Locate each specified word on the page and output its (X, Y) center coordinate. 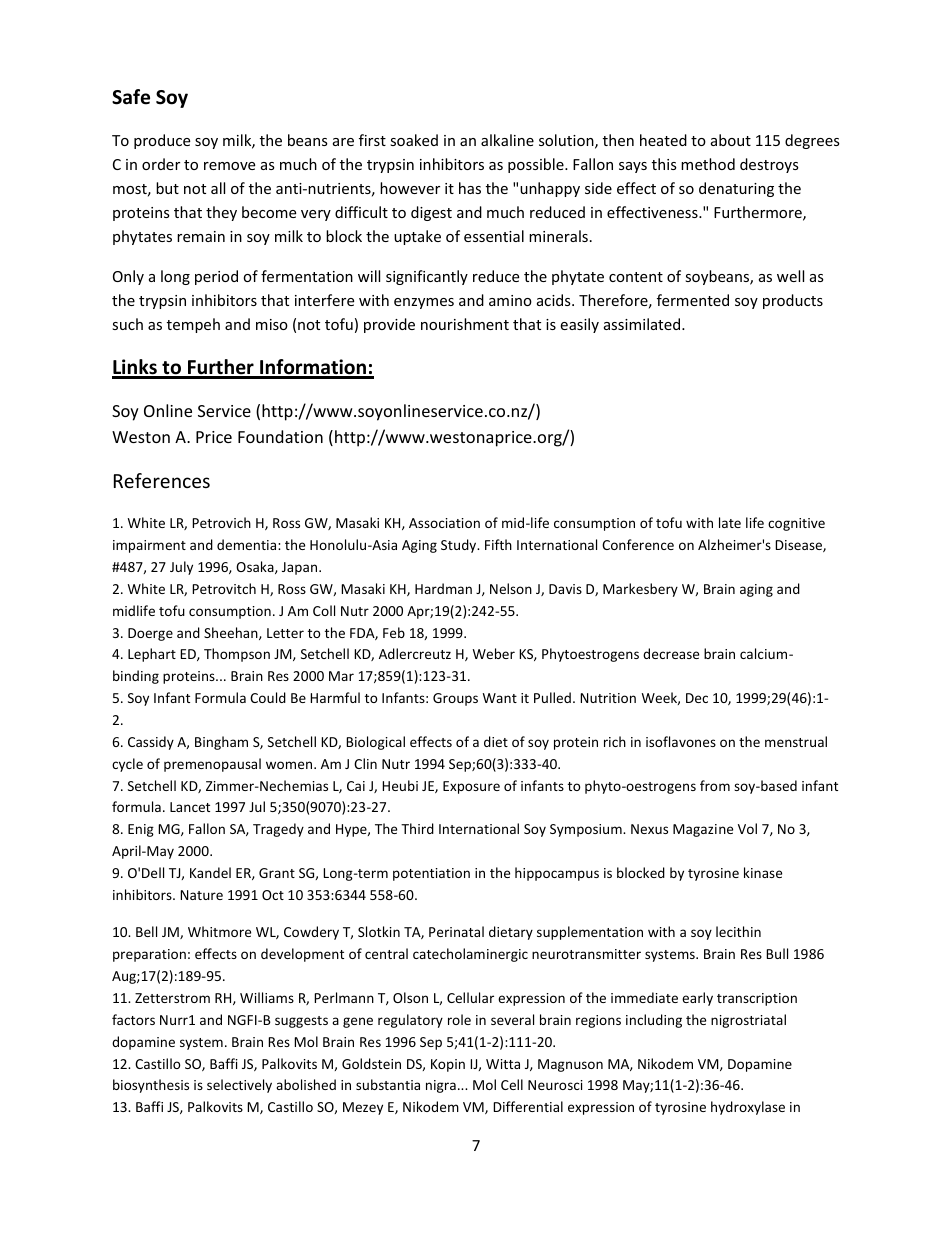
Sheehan (232, 633)
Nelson (511, 588)
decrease (671, 653)
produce (162, 141)
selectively (239, 1086)
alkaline (507, 140)
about (731, 140)
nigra (441, 1086)
